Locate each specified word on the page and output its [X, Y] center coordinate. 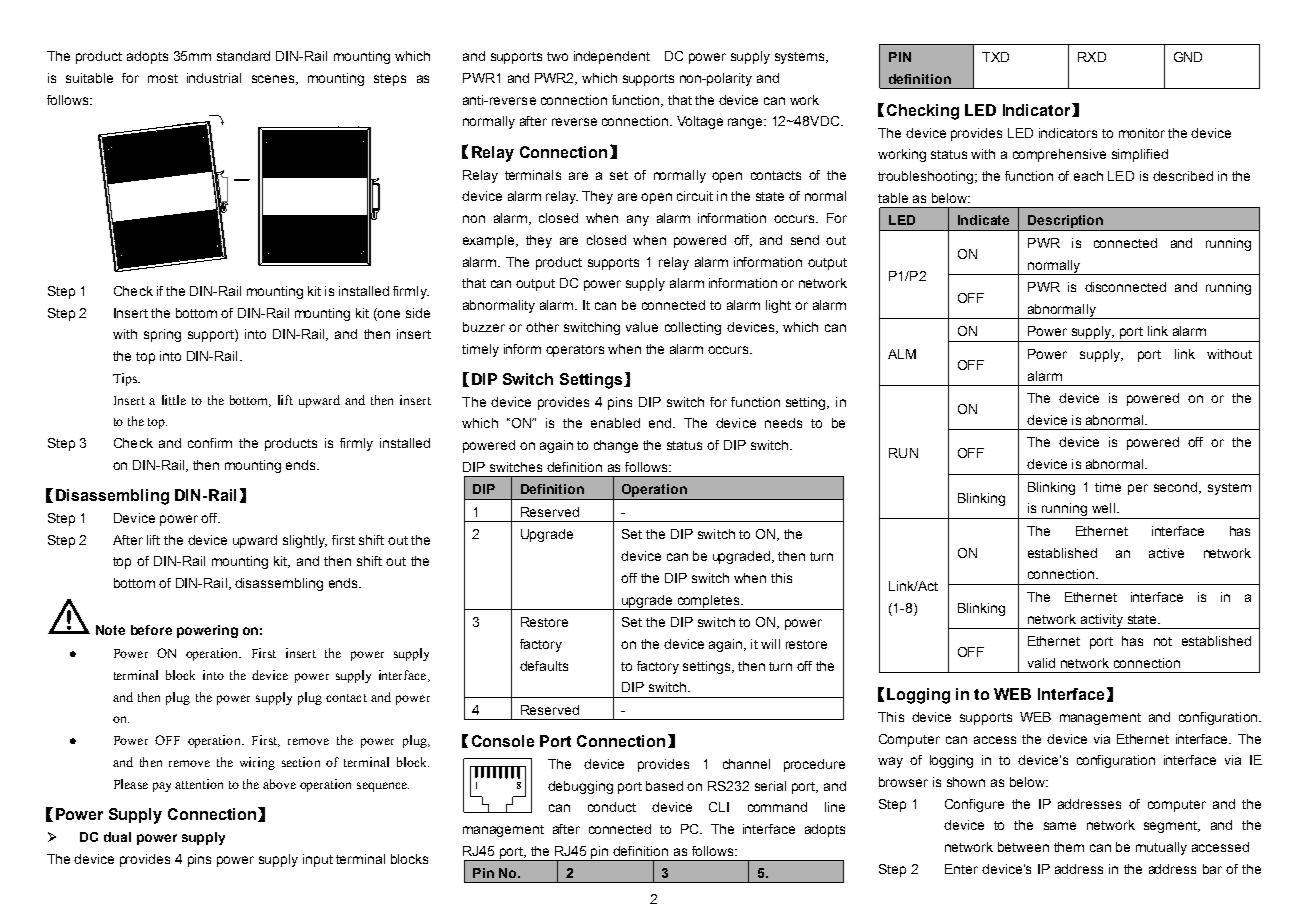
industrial [214, 78]
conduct [612, 807]
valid [1041, 663]
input [318, 860]
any [638, 220]
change [616, 446]
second [1175, 487]
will [770, 644]
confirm [210, 443]
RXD [1092, 57]
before [151, 630]
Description [1066, 223]
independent [612, 57]
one [388, 313]
